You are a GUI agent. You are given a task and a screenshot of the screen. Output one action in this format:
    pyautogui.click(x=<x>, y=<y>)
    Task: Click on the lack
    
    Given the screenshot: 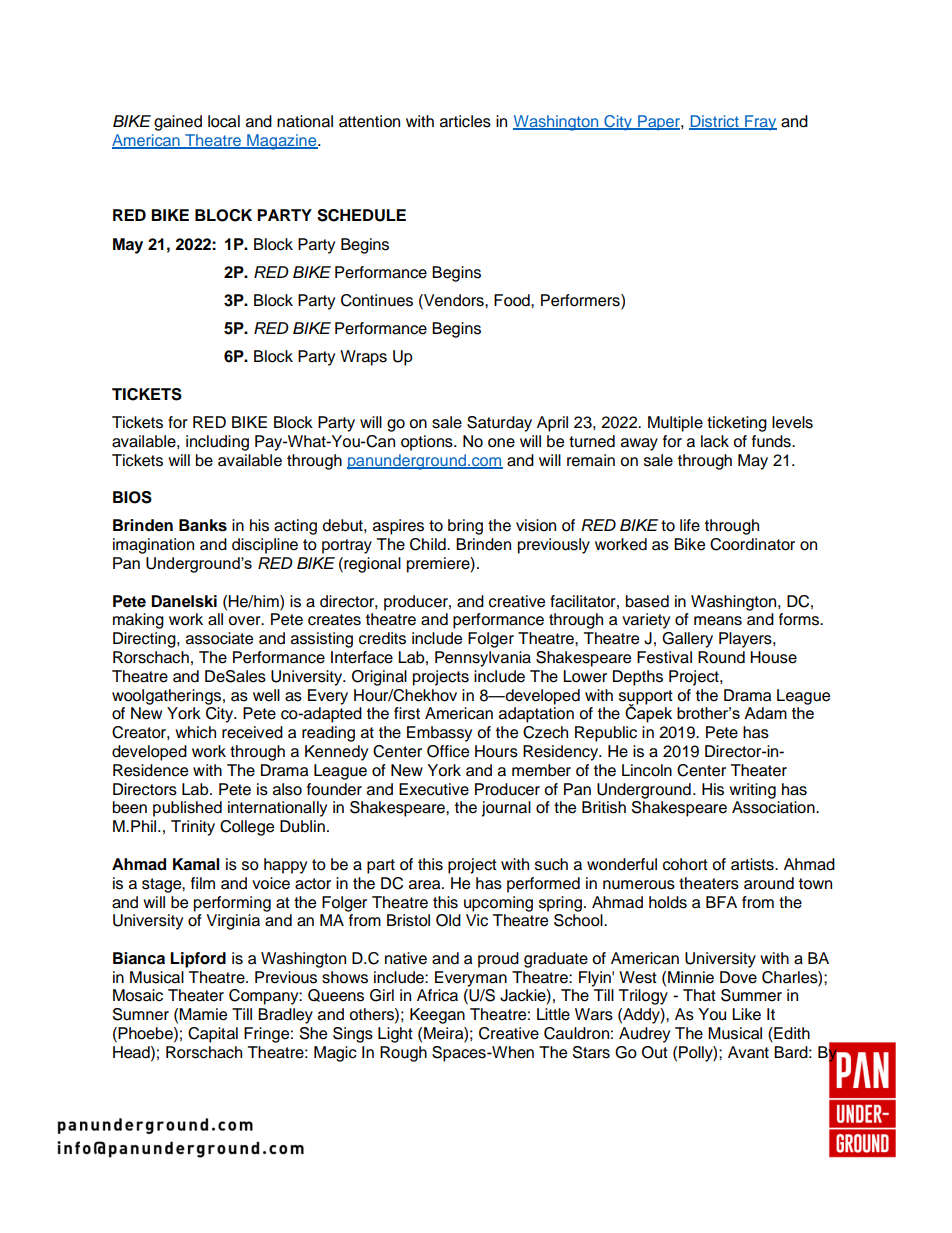 What is the action you would take?
    pyautogui.click(x=715, y=441)
